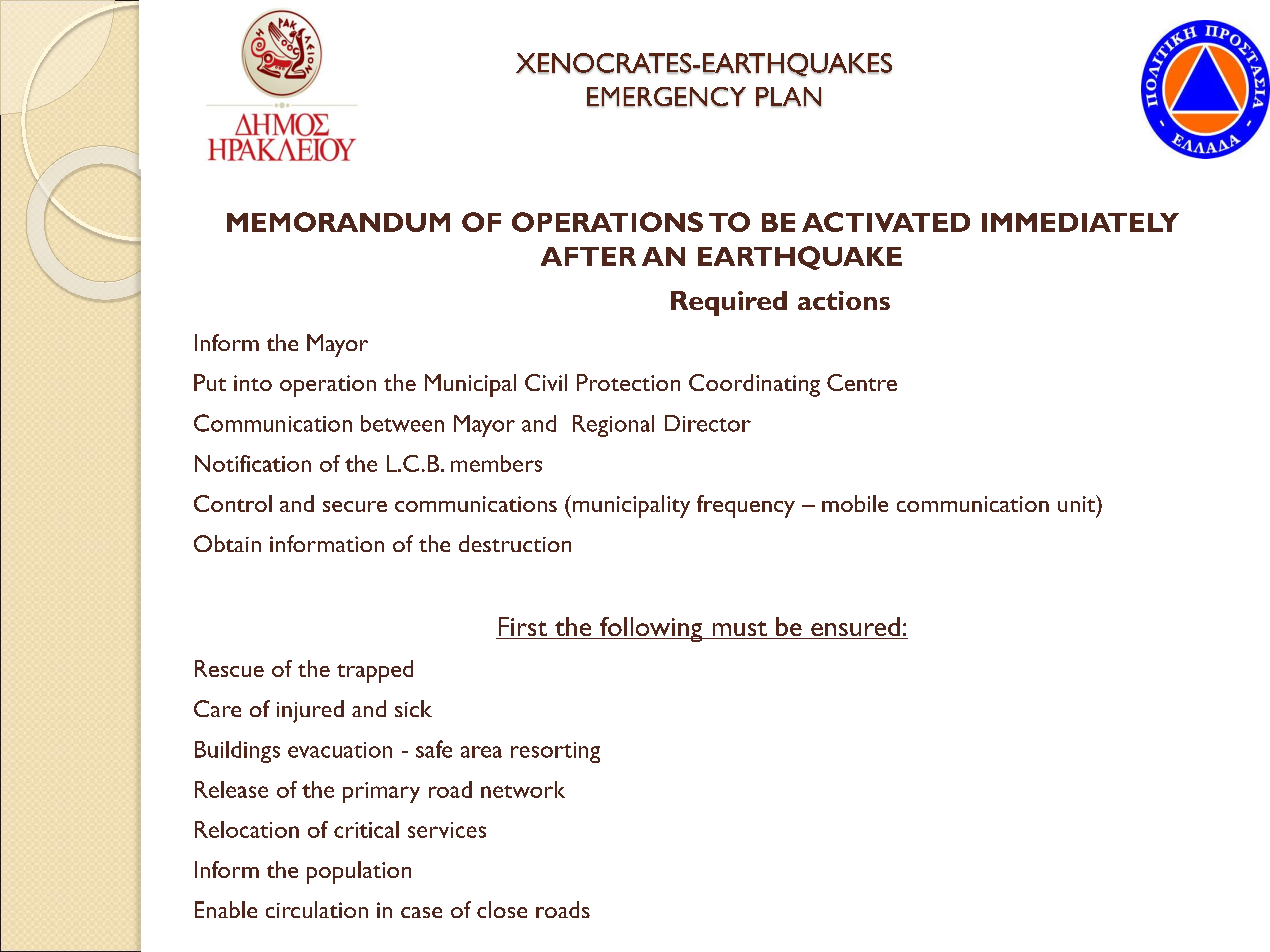 This page has width=1270, height=952. I want to click on into, so click(253, 383).
